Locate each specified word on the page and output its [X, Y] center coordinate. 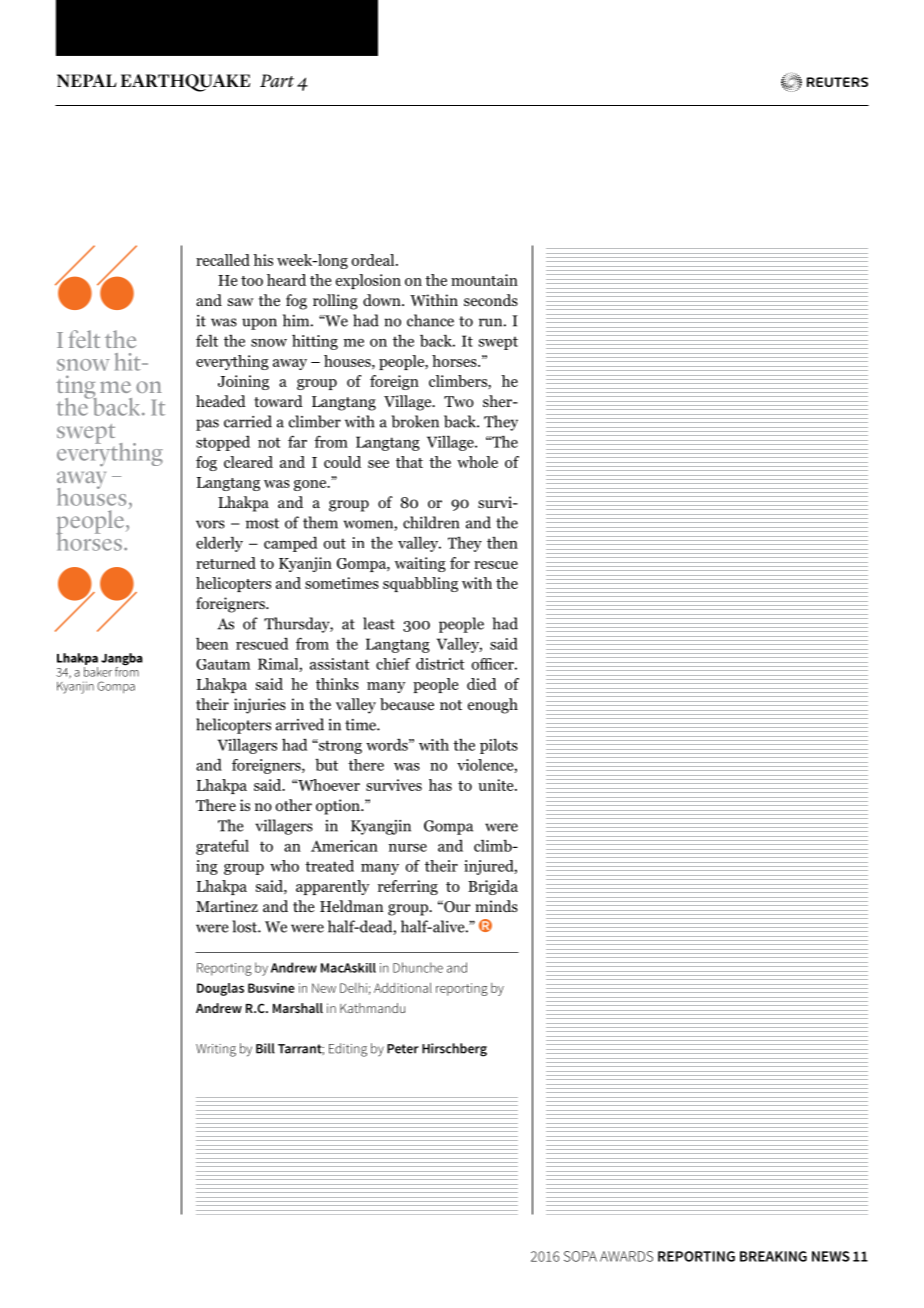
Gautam [223, 664]
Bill [265, 1048]
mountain [484, 280]
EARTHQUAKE [185, 83]
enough [493, 706]
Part [277, 80]
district [440, 664]
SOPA [580, 1256]
